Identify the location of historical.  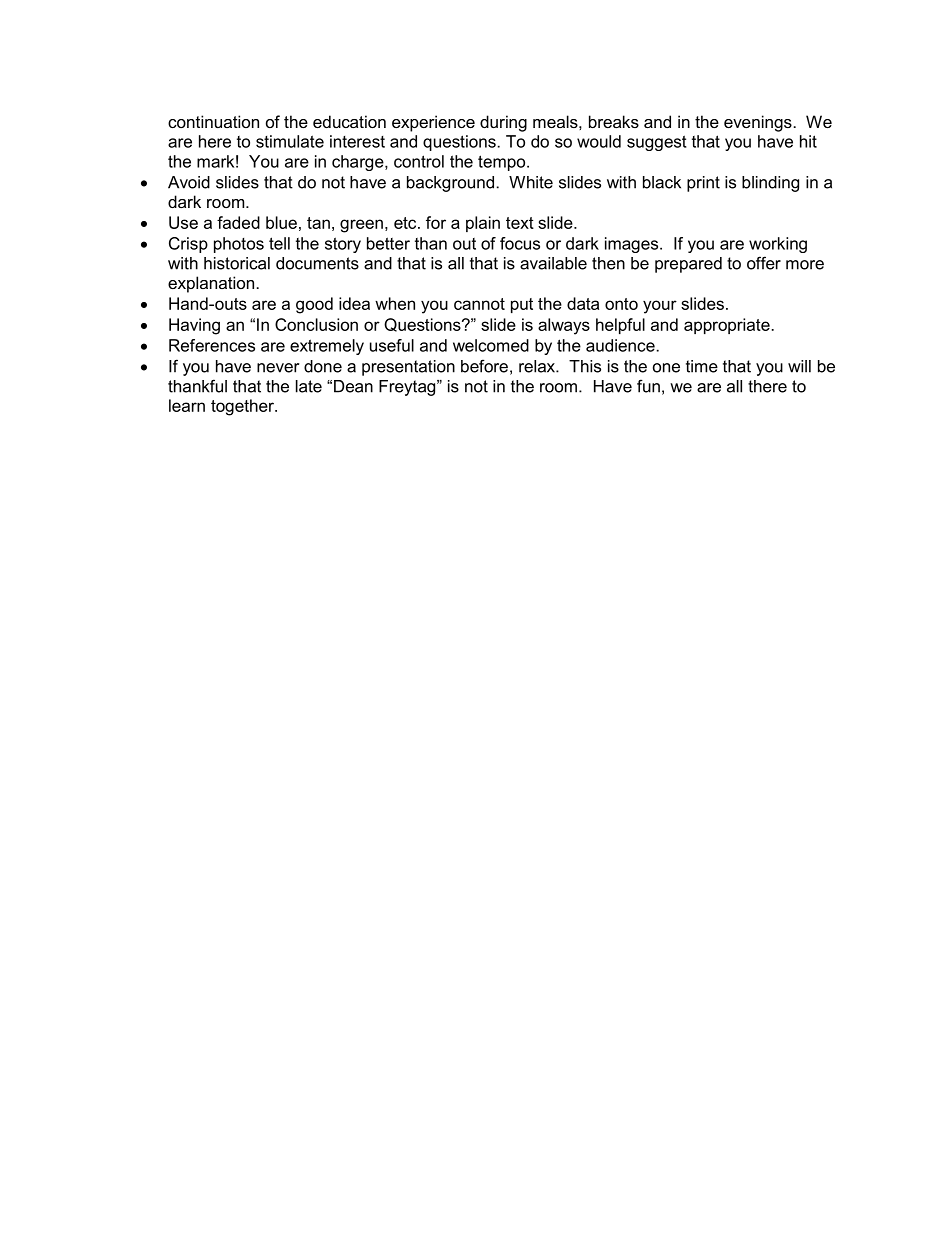
(237, 263).
